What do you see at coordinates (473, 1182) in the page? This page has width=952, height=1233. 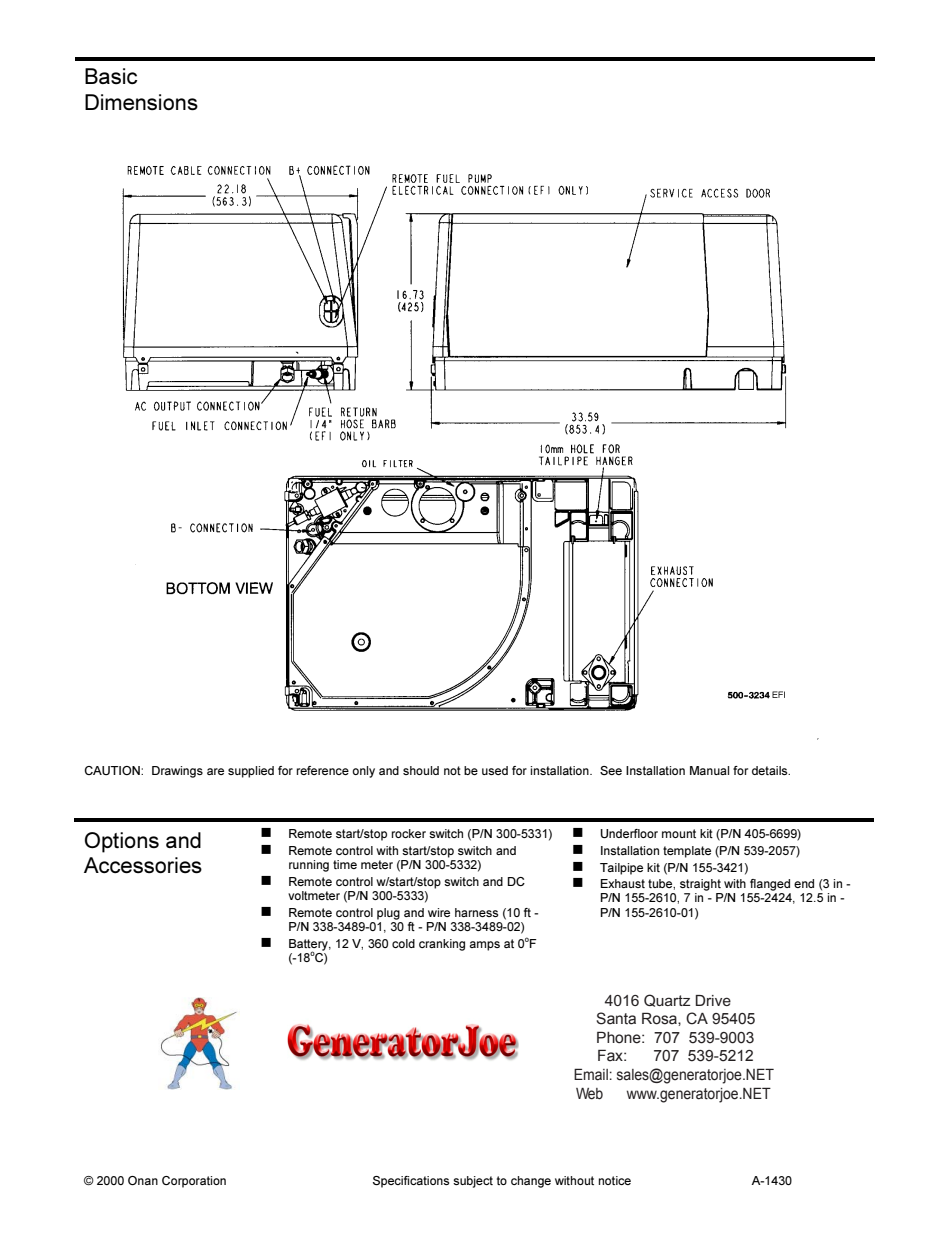 I see `subject` at bounding box center [473, 1182].
